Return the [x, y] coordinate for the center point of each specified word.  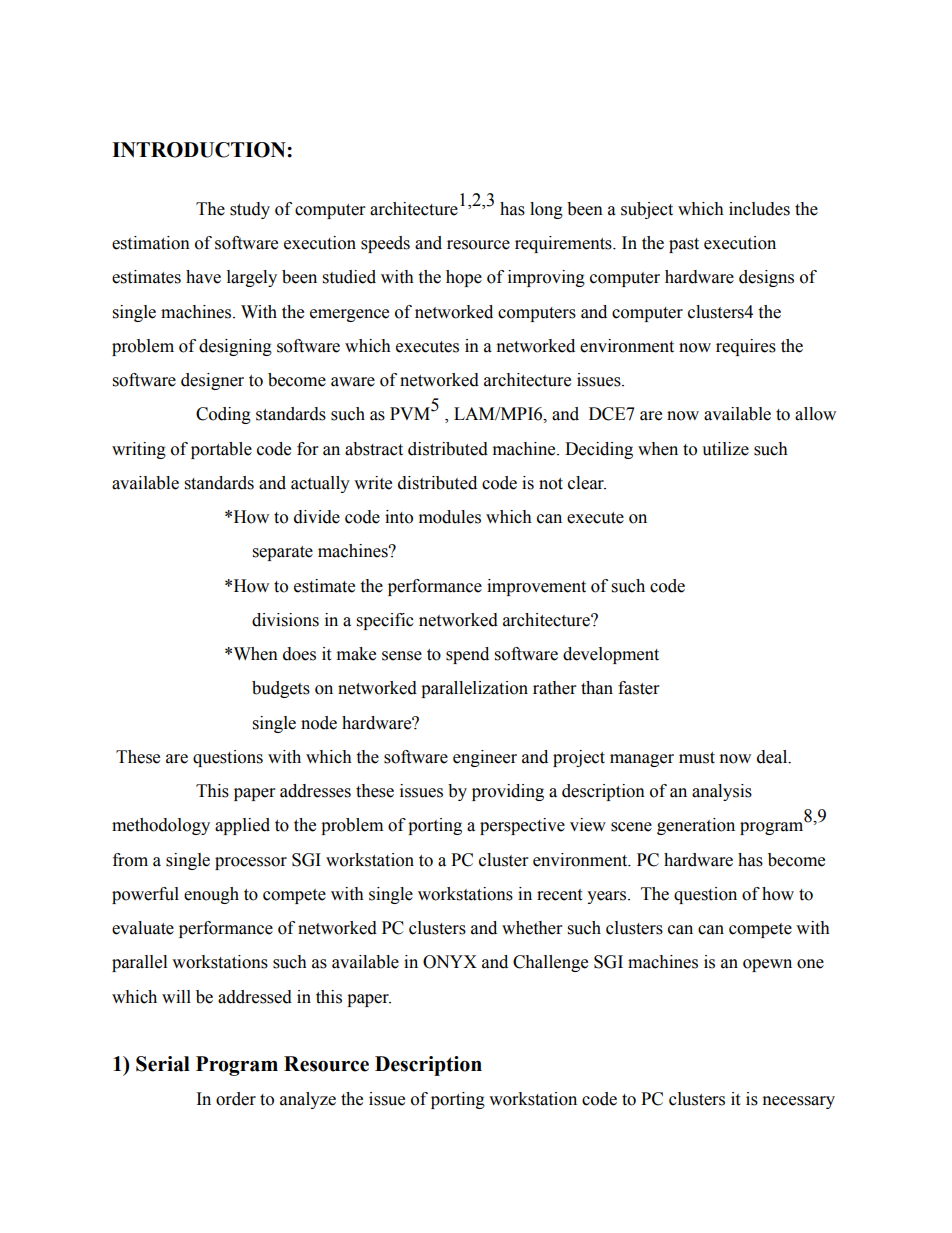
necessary [799, 1102]
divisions [285, 620]
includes [759, 209]
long [546, 210]
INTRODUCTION [200, 150]
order [236, 1099]
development [611, 655]
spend [467, 655]
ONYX [450, 962]
